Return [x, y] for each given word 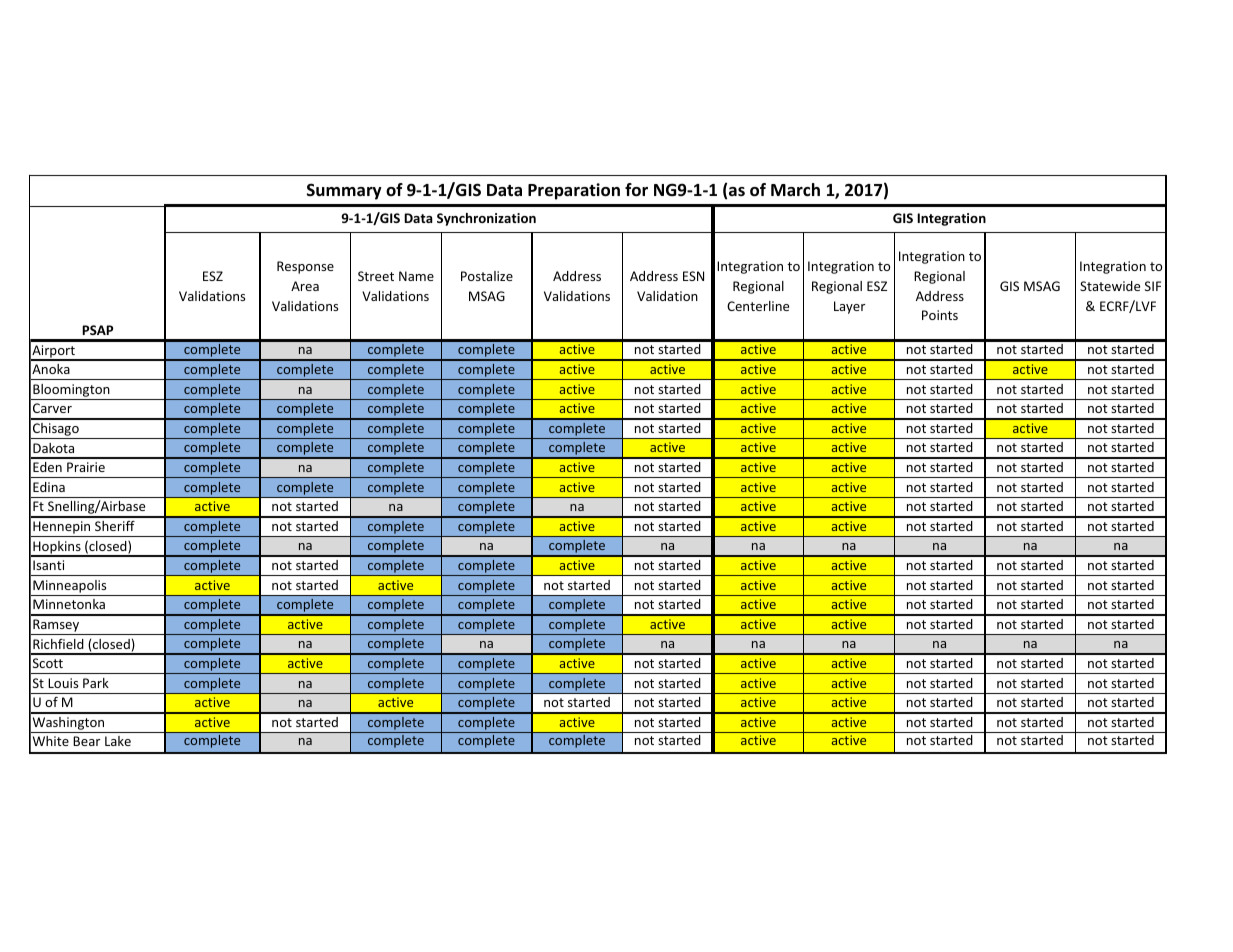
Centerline [758, 306]
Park [96, 683]
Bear [86, 741]
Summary [344, 191]
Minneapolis [69, 586]
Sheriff [115, 526]
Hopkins [57, 548]
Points [940, 315]
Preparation [574, 191]
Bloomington [71, 390]
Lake [118, 741]
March [795, 189]
